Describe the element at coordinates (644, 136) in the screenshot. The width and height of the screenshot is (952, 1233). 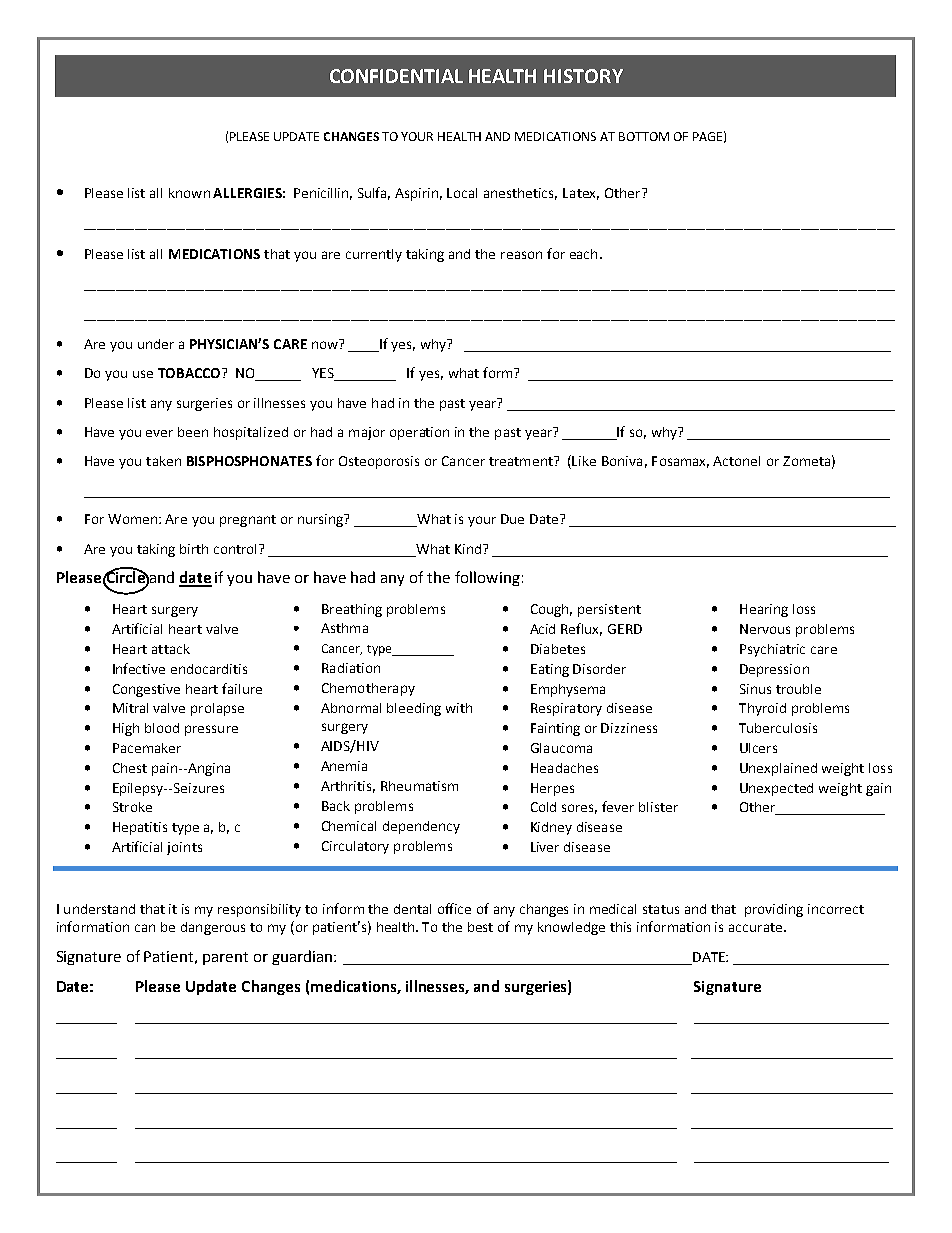
I see `BOTTOM` at that location.
